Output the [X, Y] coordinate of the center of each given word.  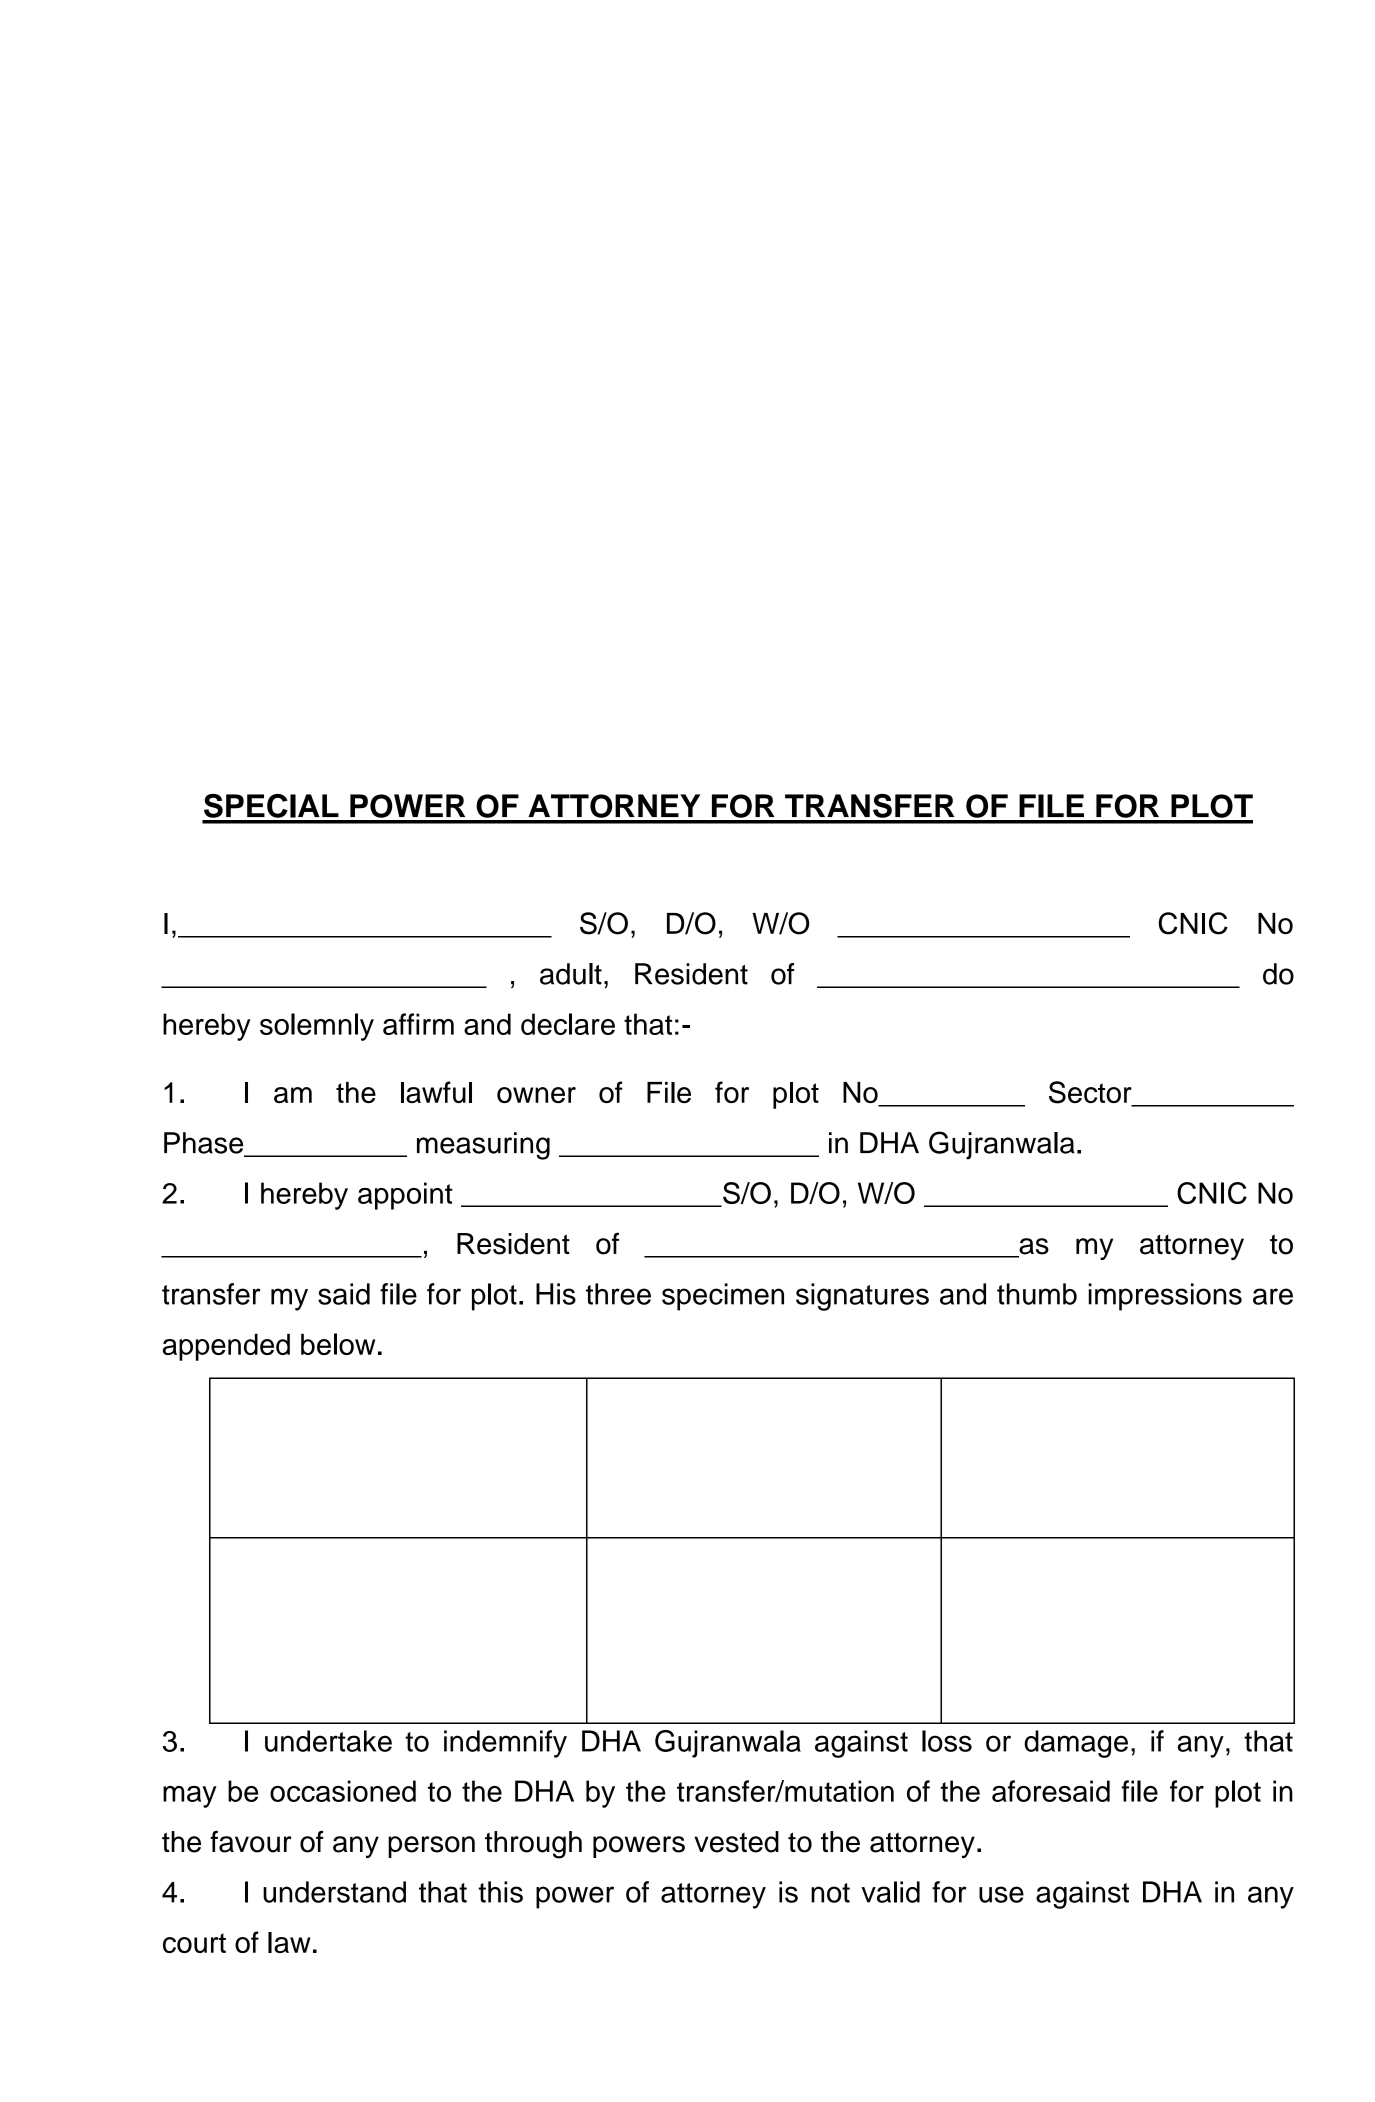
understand [334, 1892]
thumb [1037, 1294]
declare [568, 1024]
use [1001, 1894]
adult [571, 974]
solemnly [317, 1027]
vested [736, 1842]
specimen [723, 1297]
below [338, 1344]
